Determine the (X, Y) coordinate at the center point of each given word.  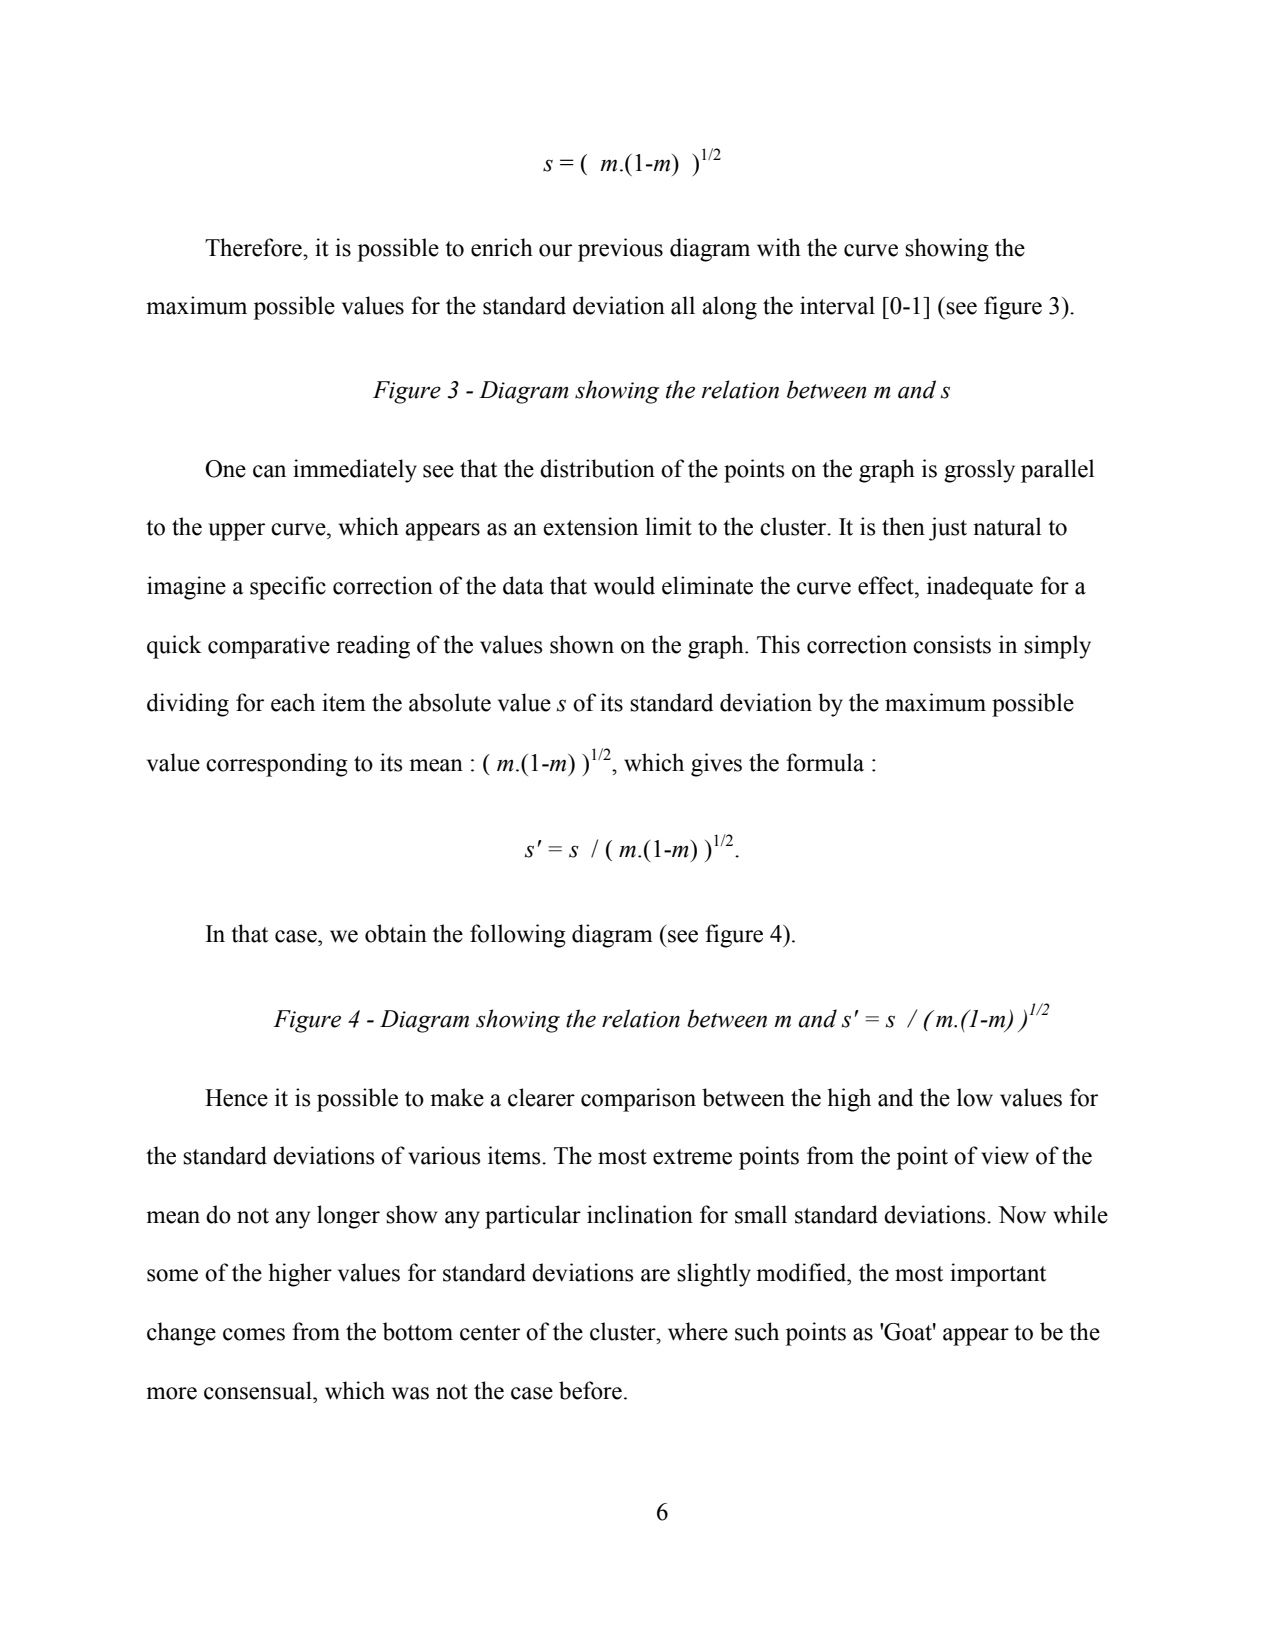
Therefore (254, 247)
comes (254, 1334)
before (590, 1390)
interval (837, 305)
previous (620, 250)
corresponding (277, 765)
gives (716, 765)
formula (825, 762)
